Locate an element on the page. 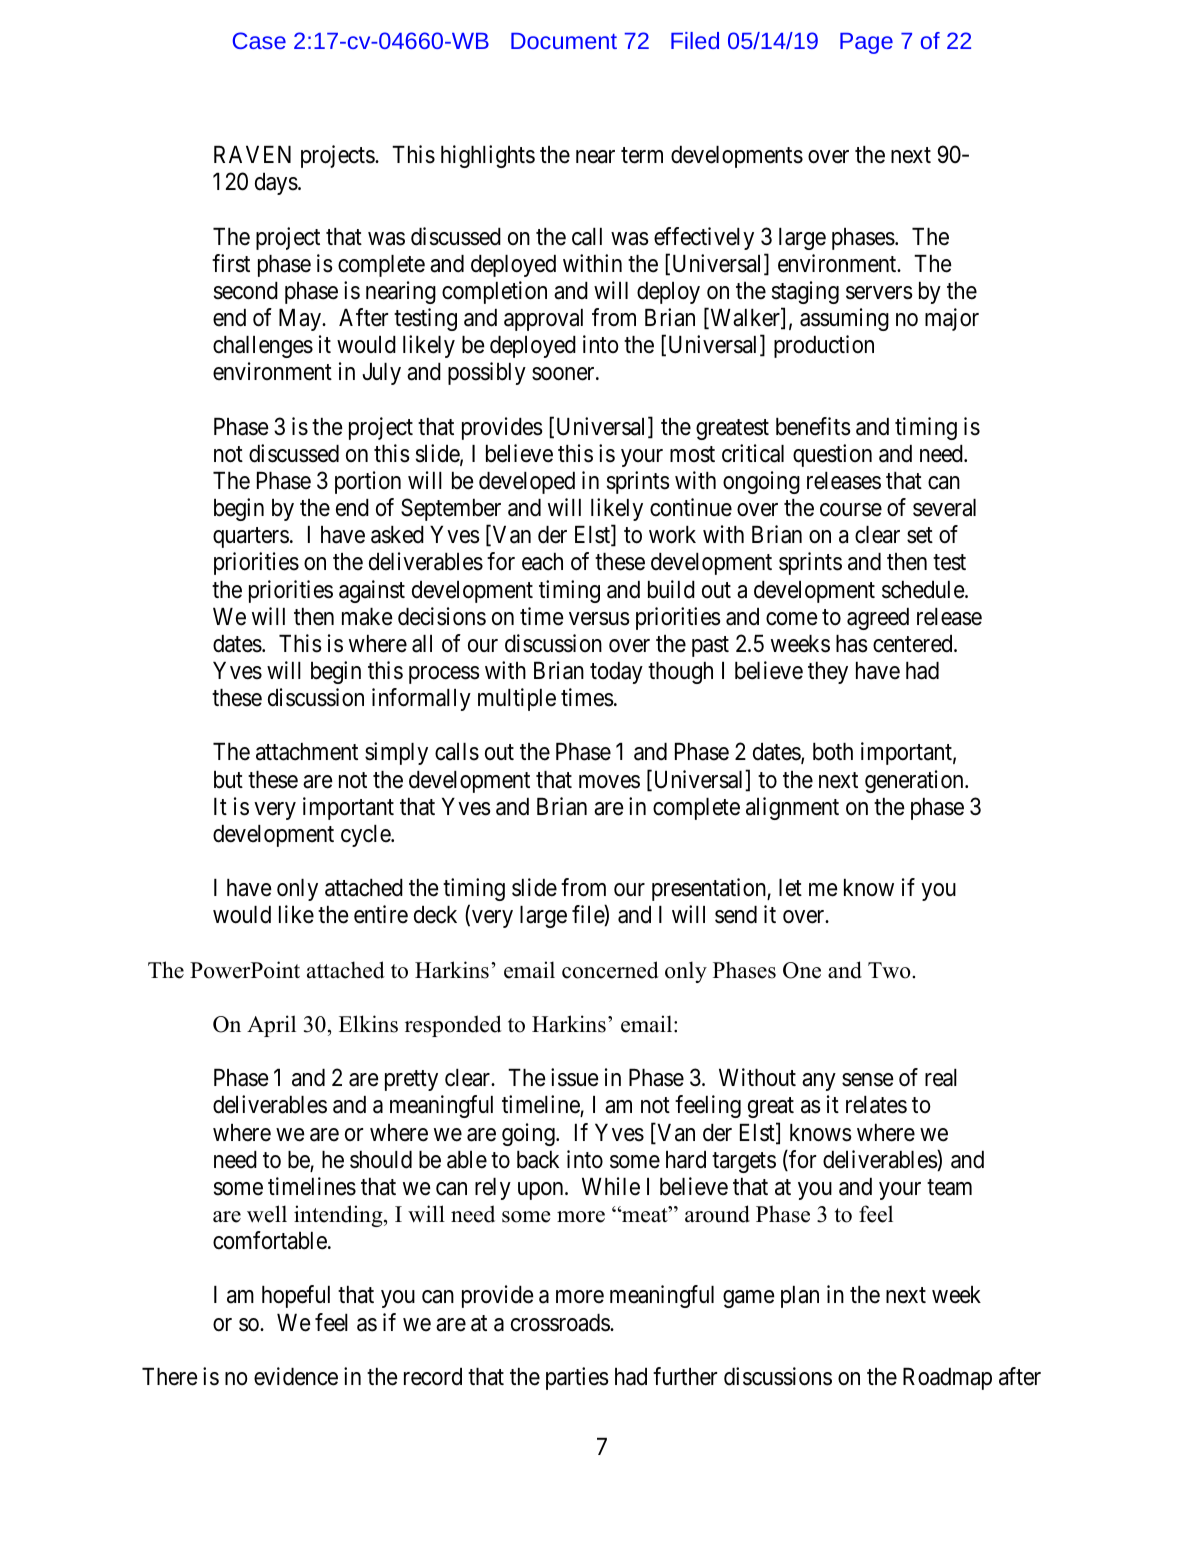  concerned is located at coordinates (610, 970).
